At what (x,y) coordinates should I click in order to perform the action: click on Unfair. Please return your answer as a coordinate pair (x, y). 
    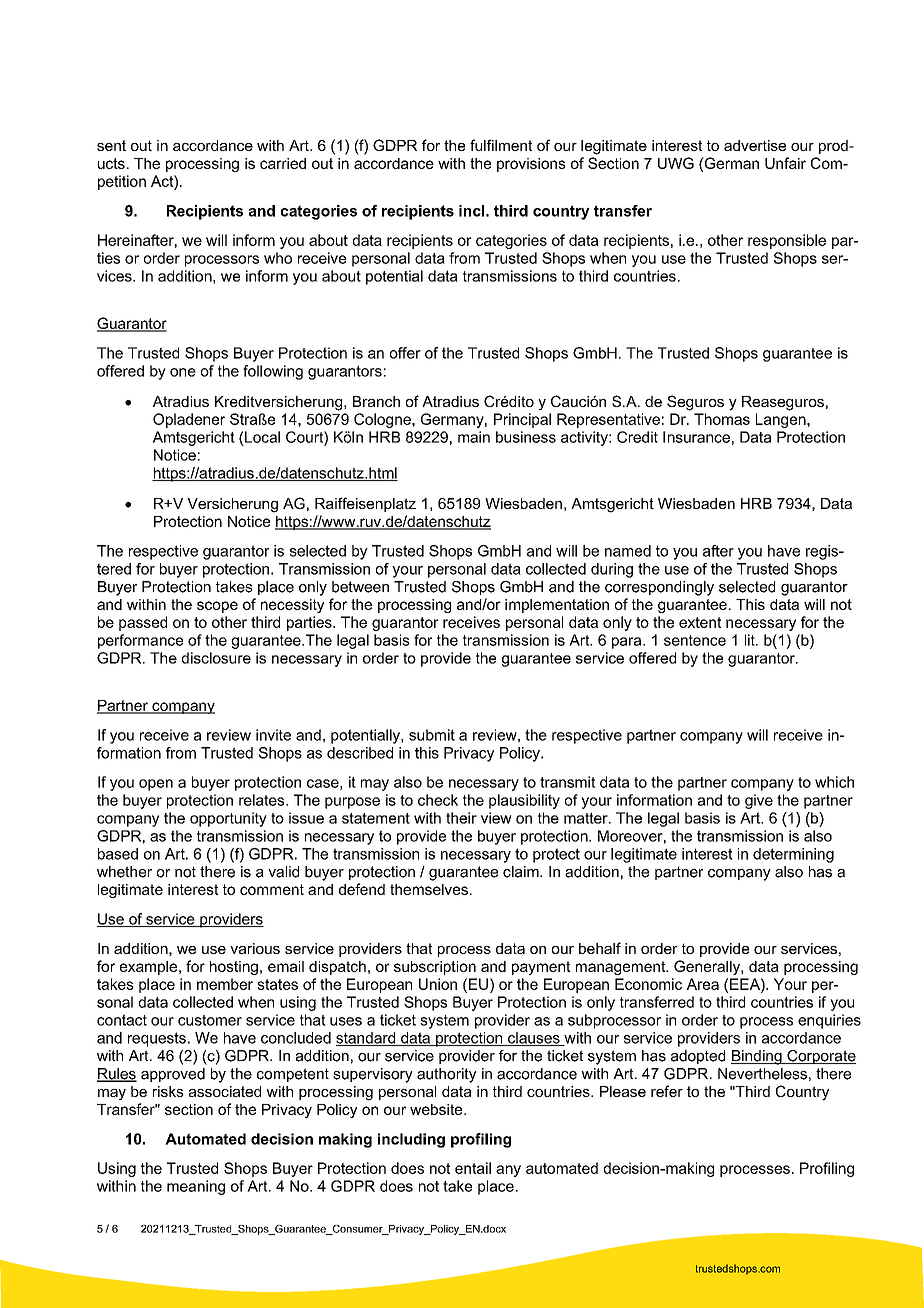
    Looking at the image, I should click on (785, 163).
